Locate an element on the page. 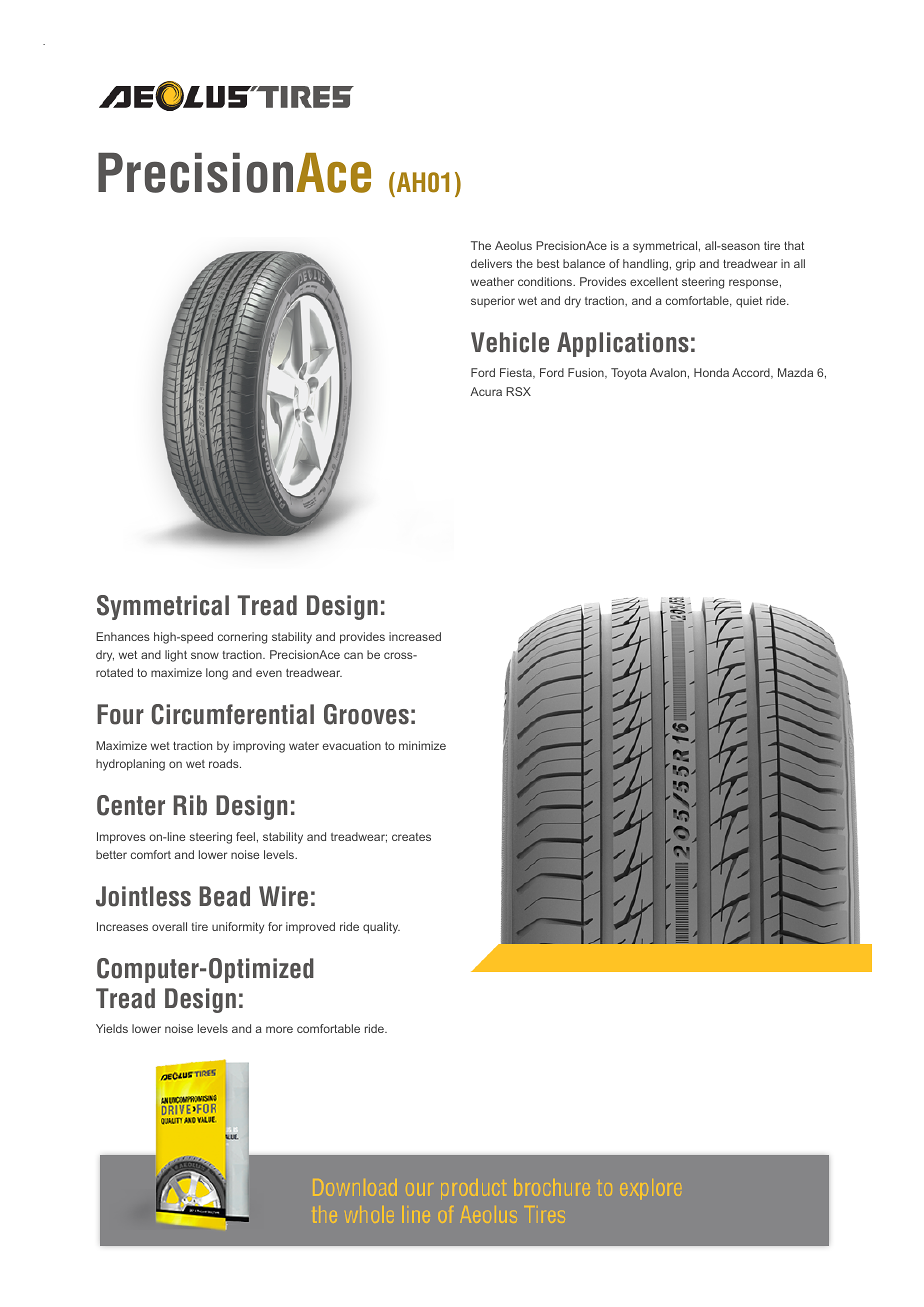  cornering is located at coordinates (242, 638).
